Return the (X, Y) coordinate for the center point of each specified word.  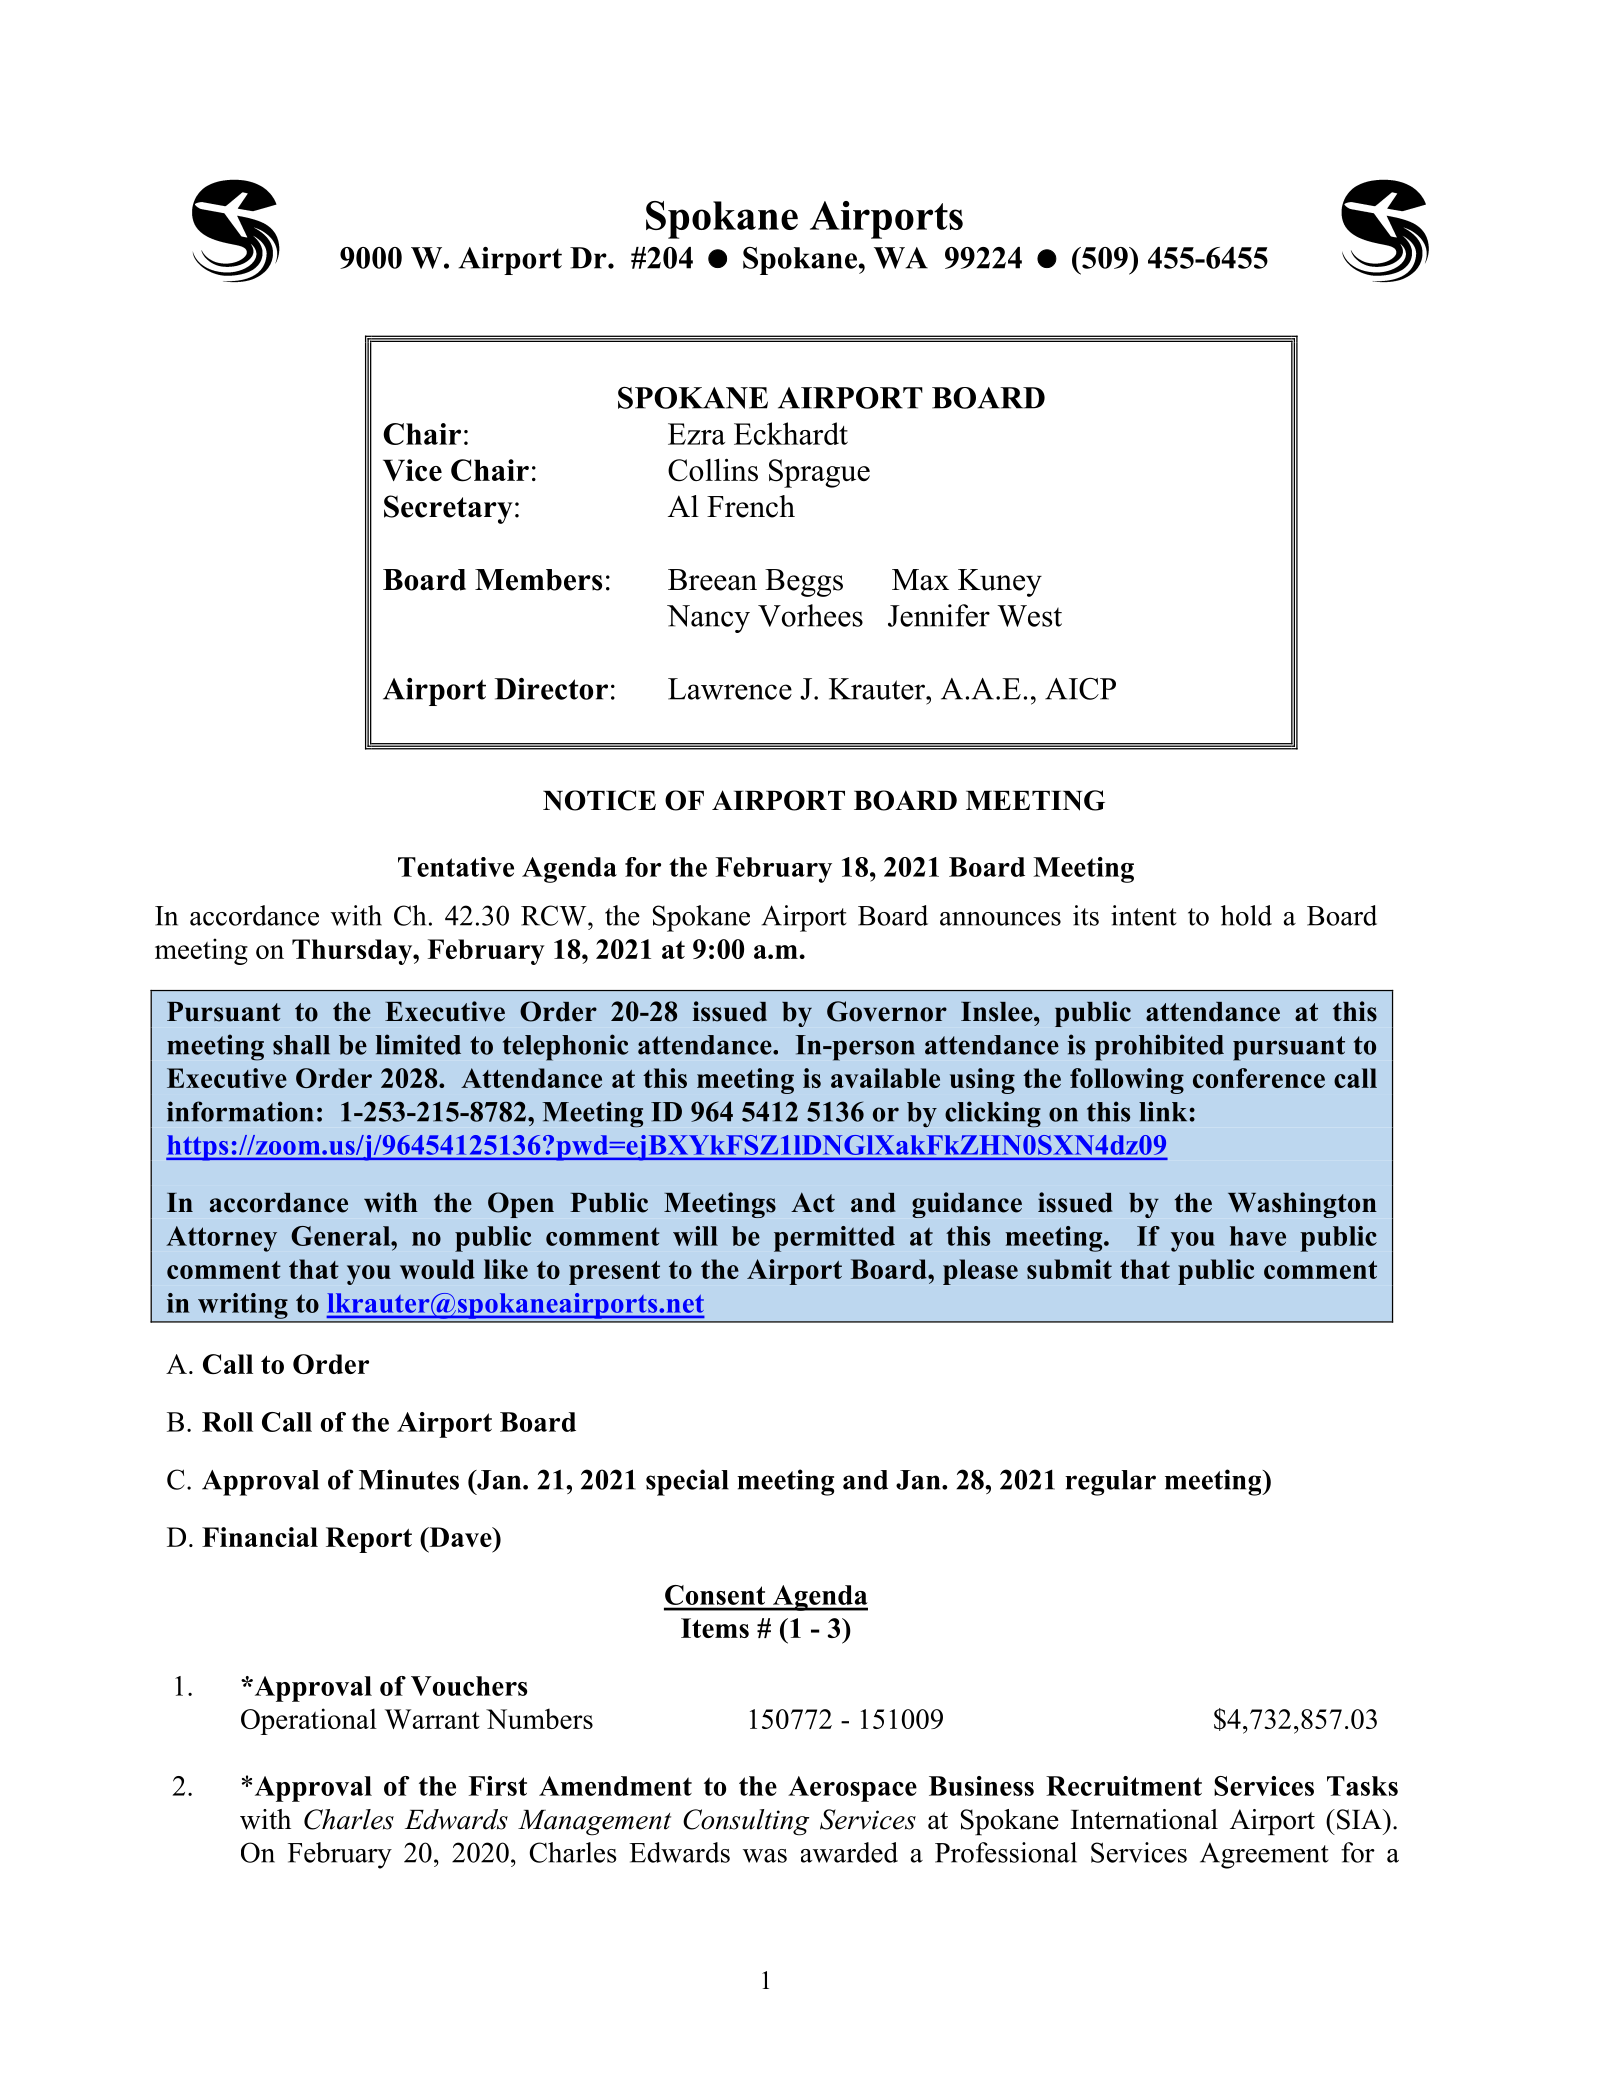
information (240, 1111)
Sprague (819, 473)
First (498, 1786)
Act (813, 1202)
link (1163, 1111)
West (1029, 616)
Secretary (448, 509)
